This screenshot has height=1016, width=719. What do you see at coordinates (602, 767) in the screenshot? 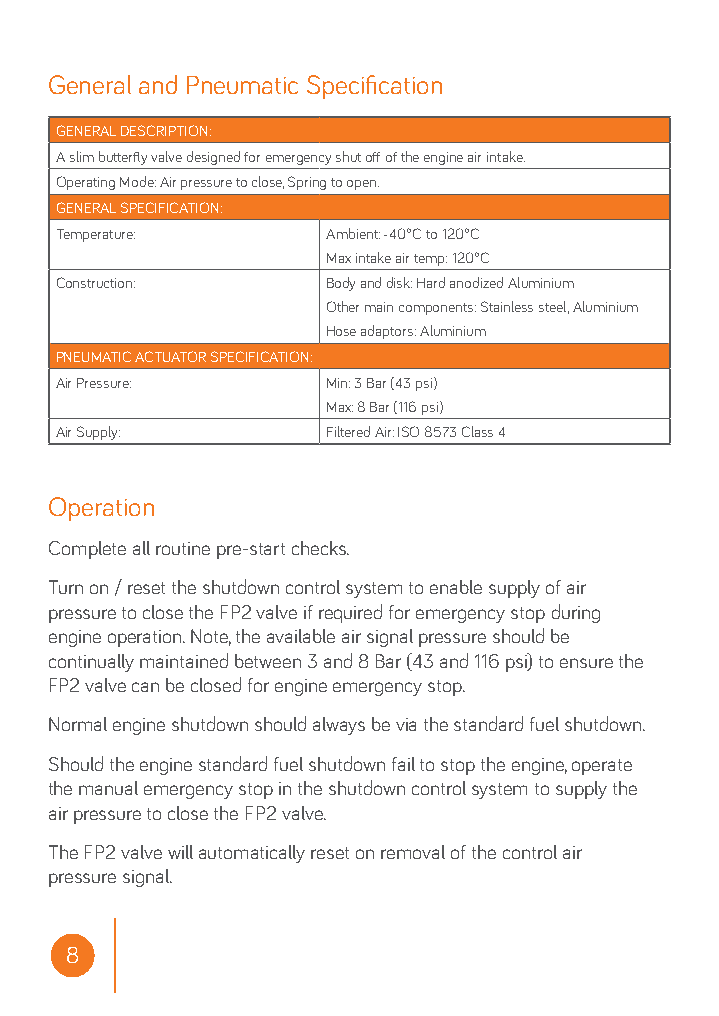
I see `operate` at bounding box center [602, 767].
